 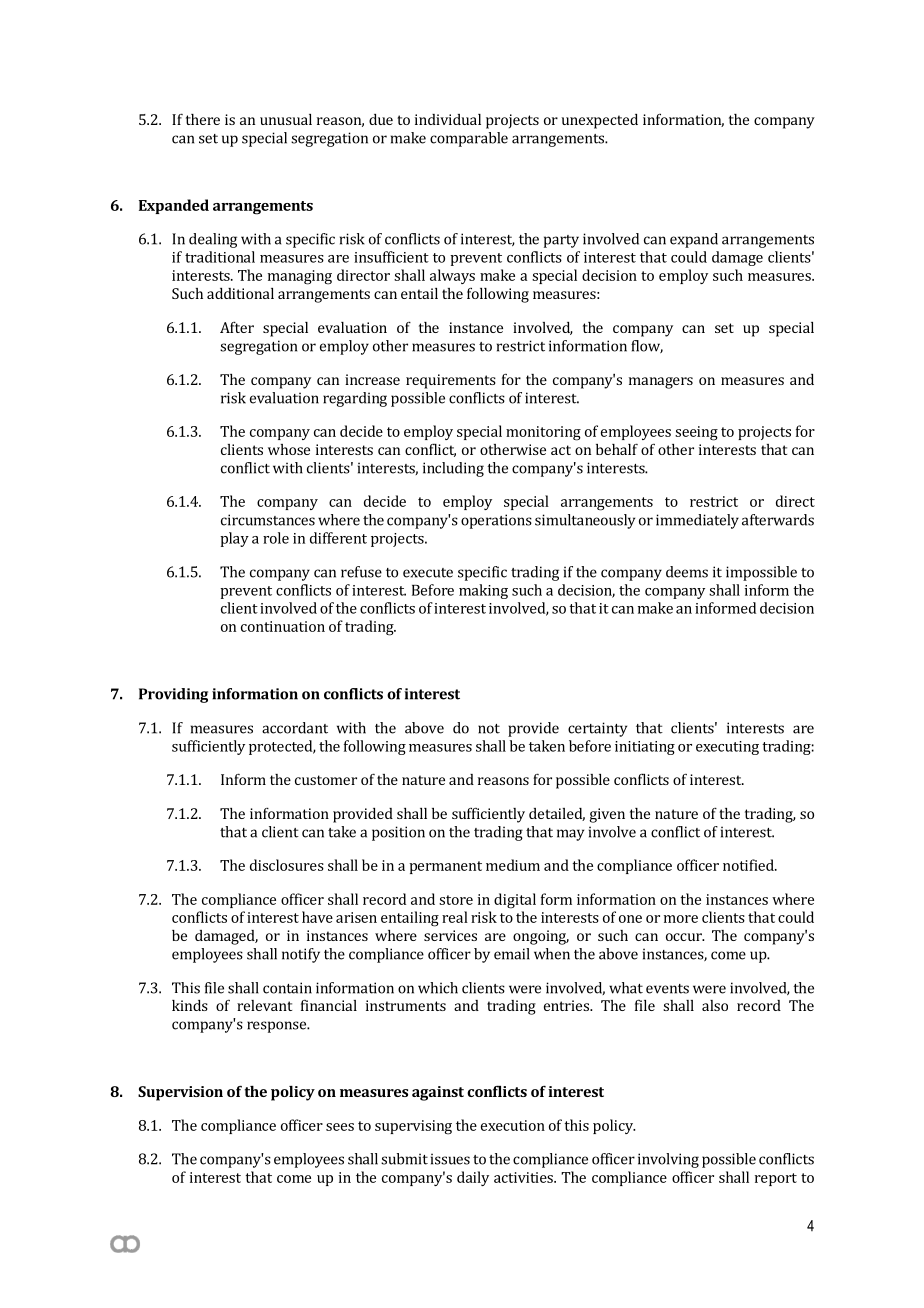 What do you see at coordinates (687, 572) in the screenshot?
I see `deems` at bounding box center [687, 572].
